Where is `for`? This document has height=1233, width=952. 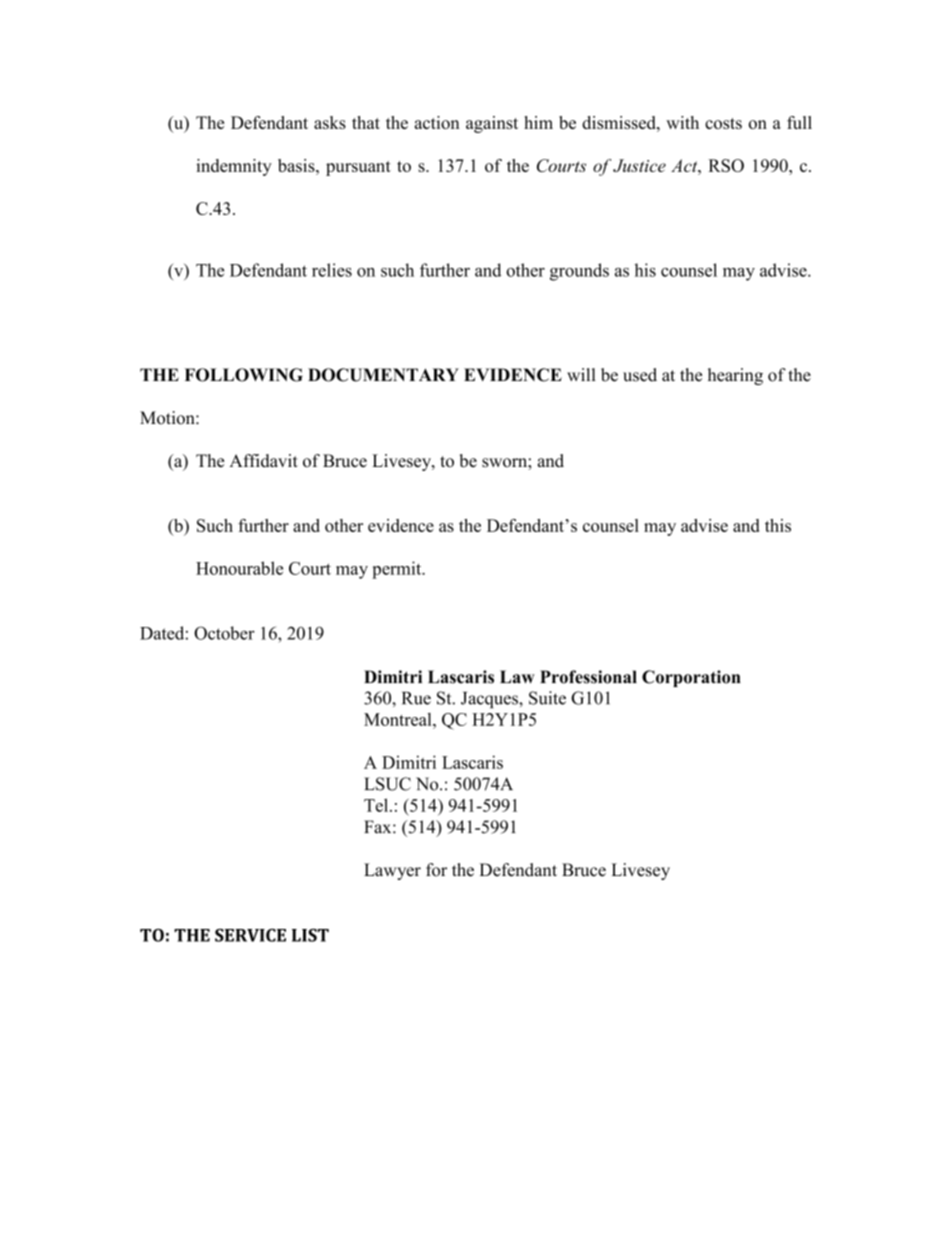
for is located at coordinates (436, 870).
